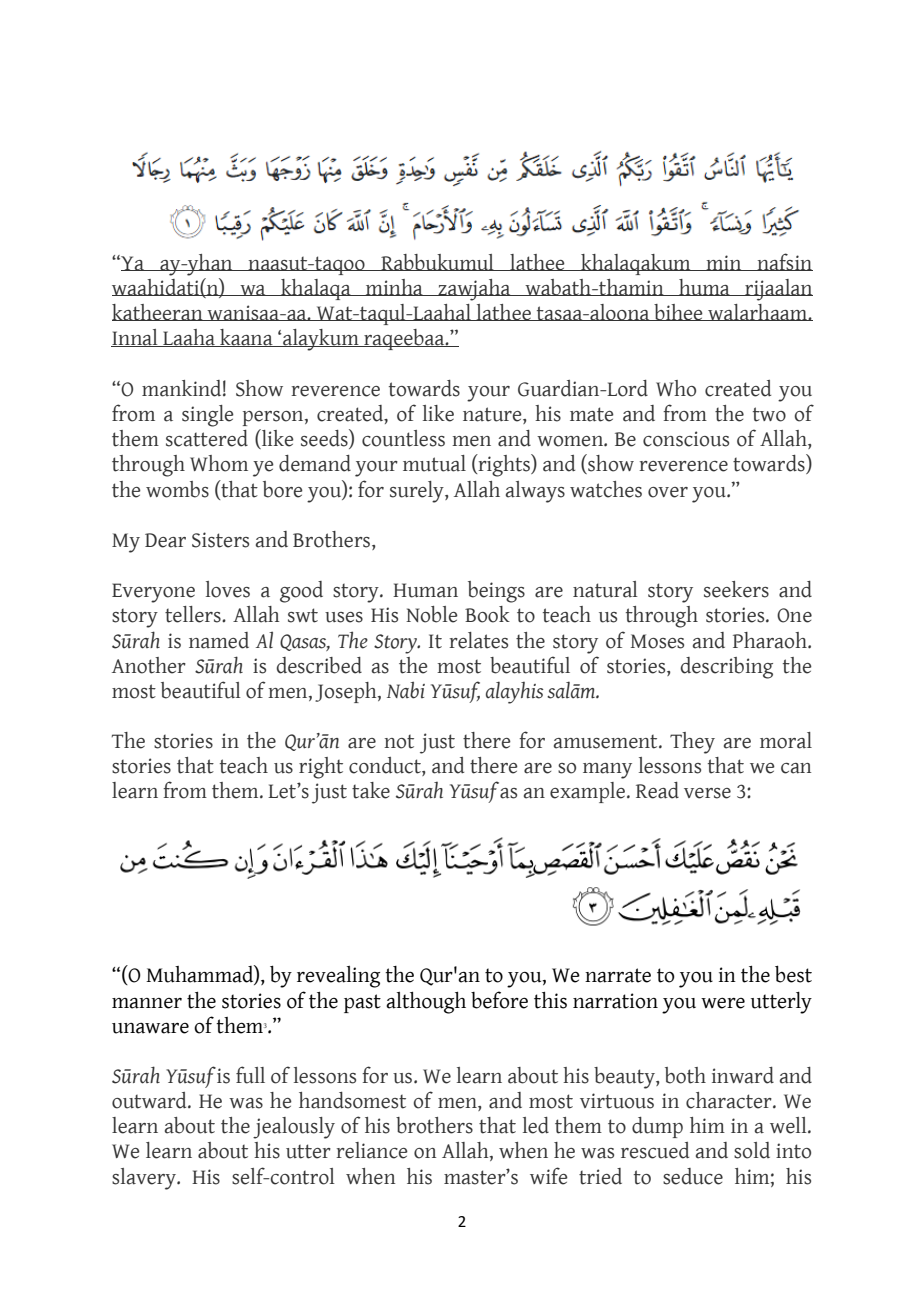 This document has width=924, height=1308. I want to click on minha, so click(394, 287).
